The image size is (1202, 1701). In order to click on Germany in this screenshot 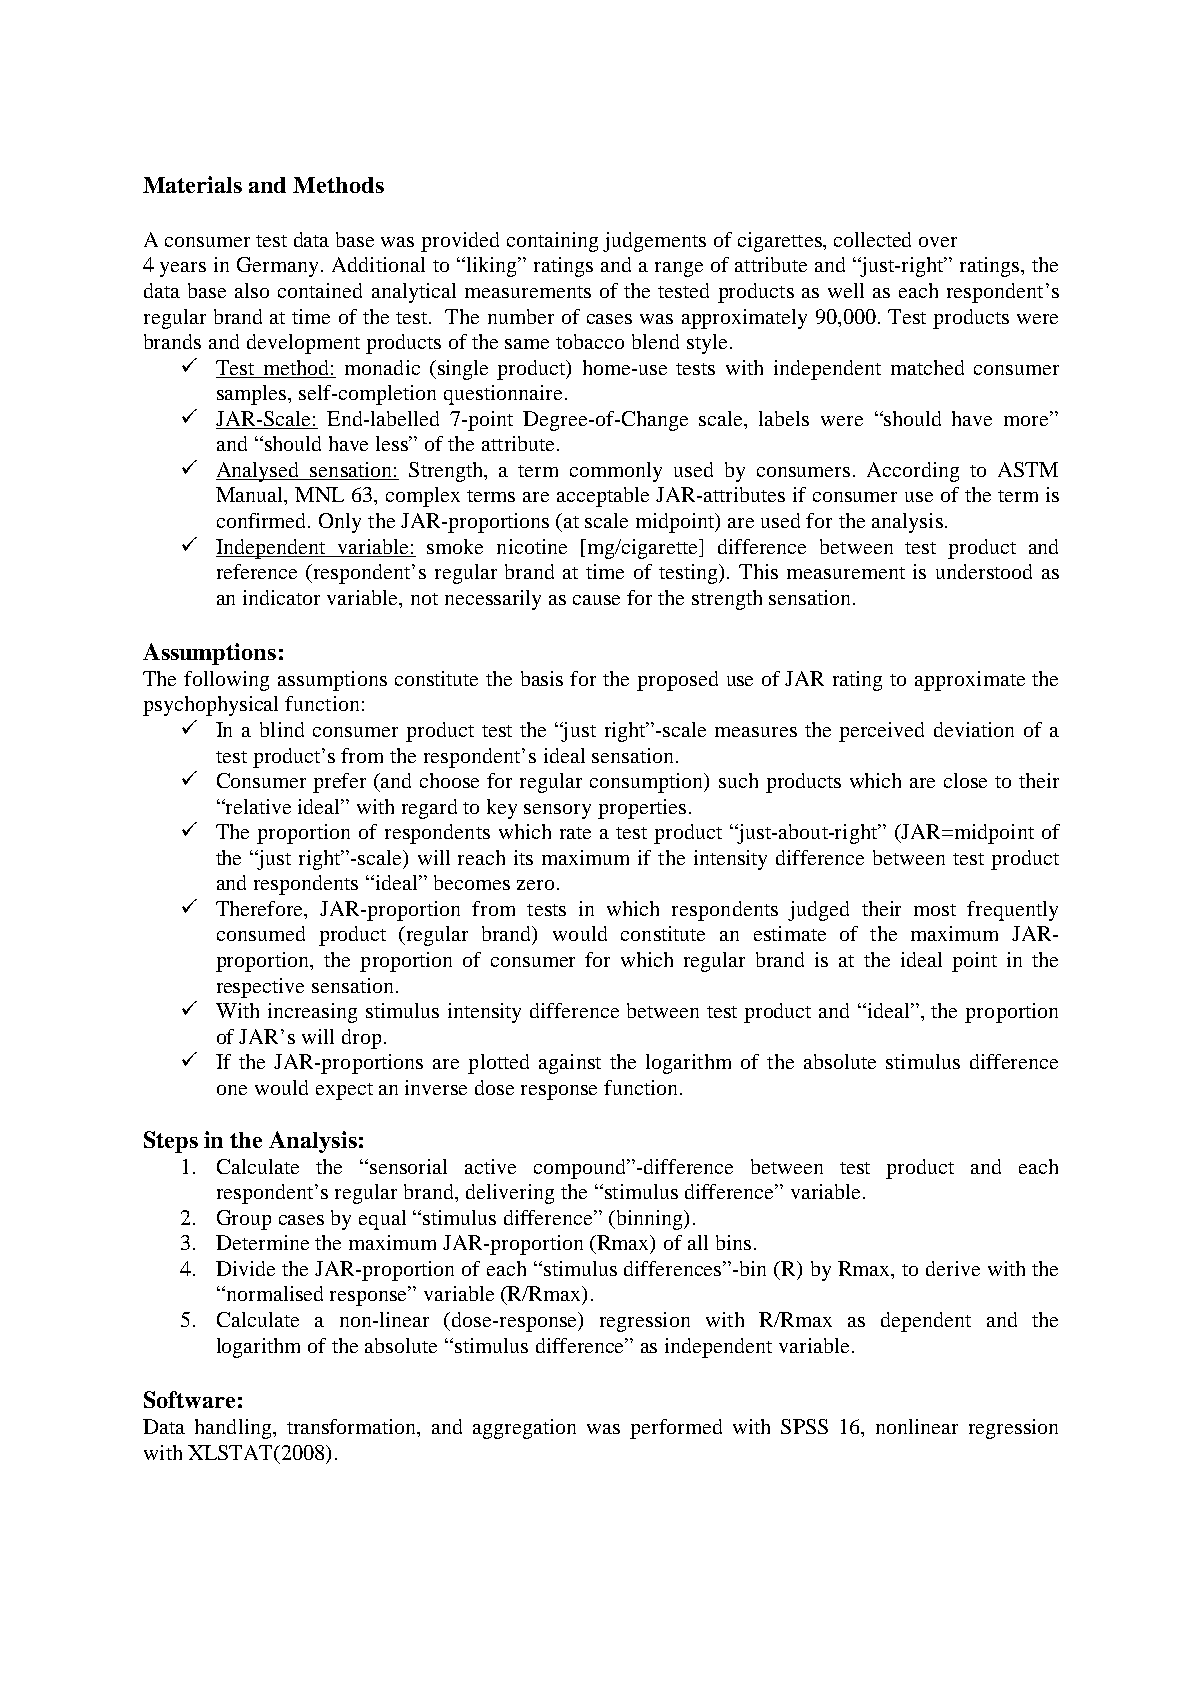, I will do `click(279, 267)`.
